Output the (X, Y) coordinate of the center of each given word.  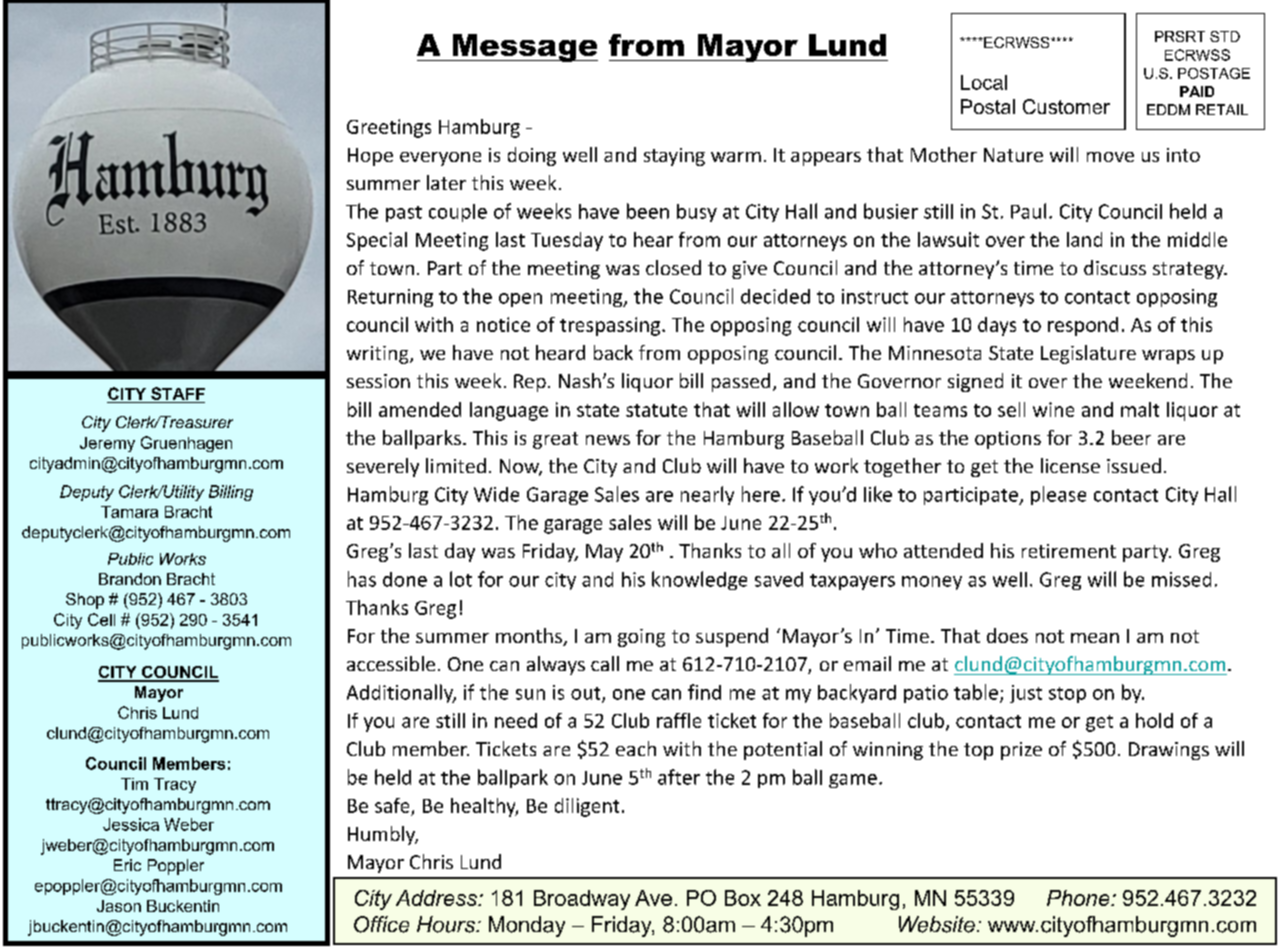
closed (673, 267)
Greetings (389, 128)
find (704, 692)
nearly (707, 495)
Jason (119, 906)
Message (524, 48)
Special (377, 241)
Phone (1079, 898)
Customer (1066, 106)
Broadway (582, 900)
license (1070, 465)
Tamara (129, 512)
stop (1067, 695)
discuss (1115, 267)
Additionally (401, 693)
